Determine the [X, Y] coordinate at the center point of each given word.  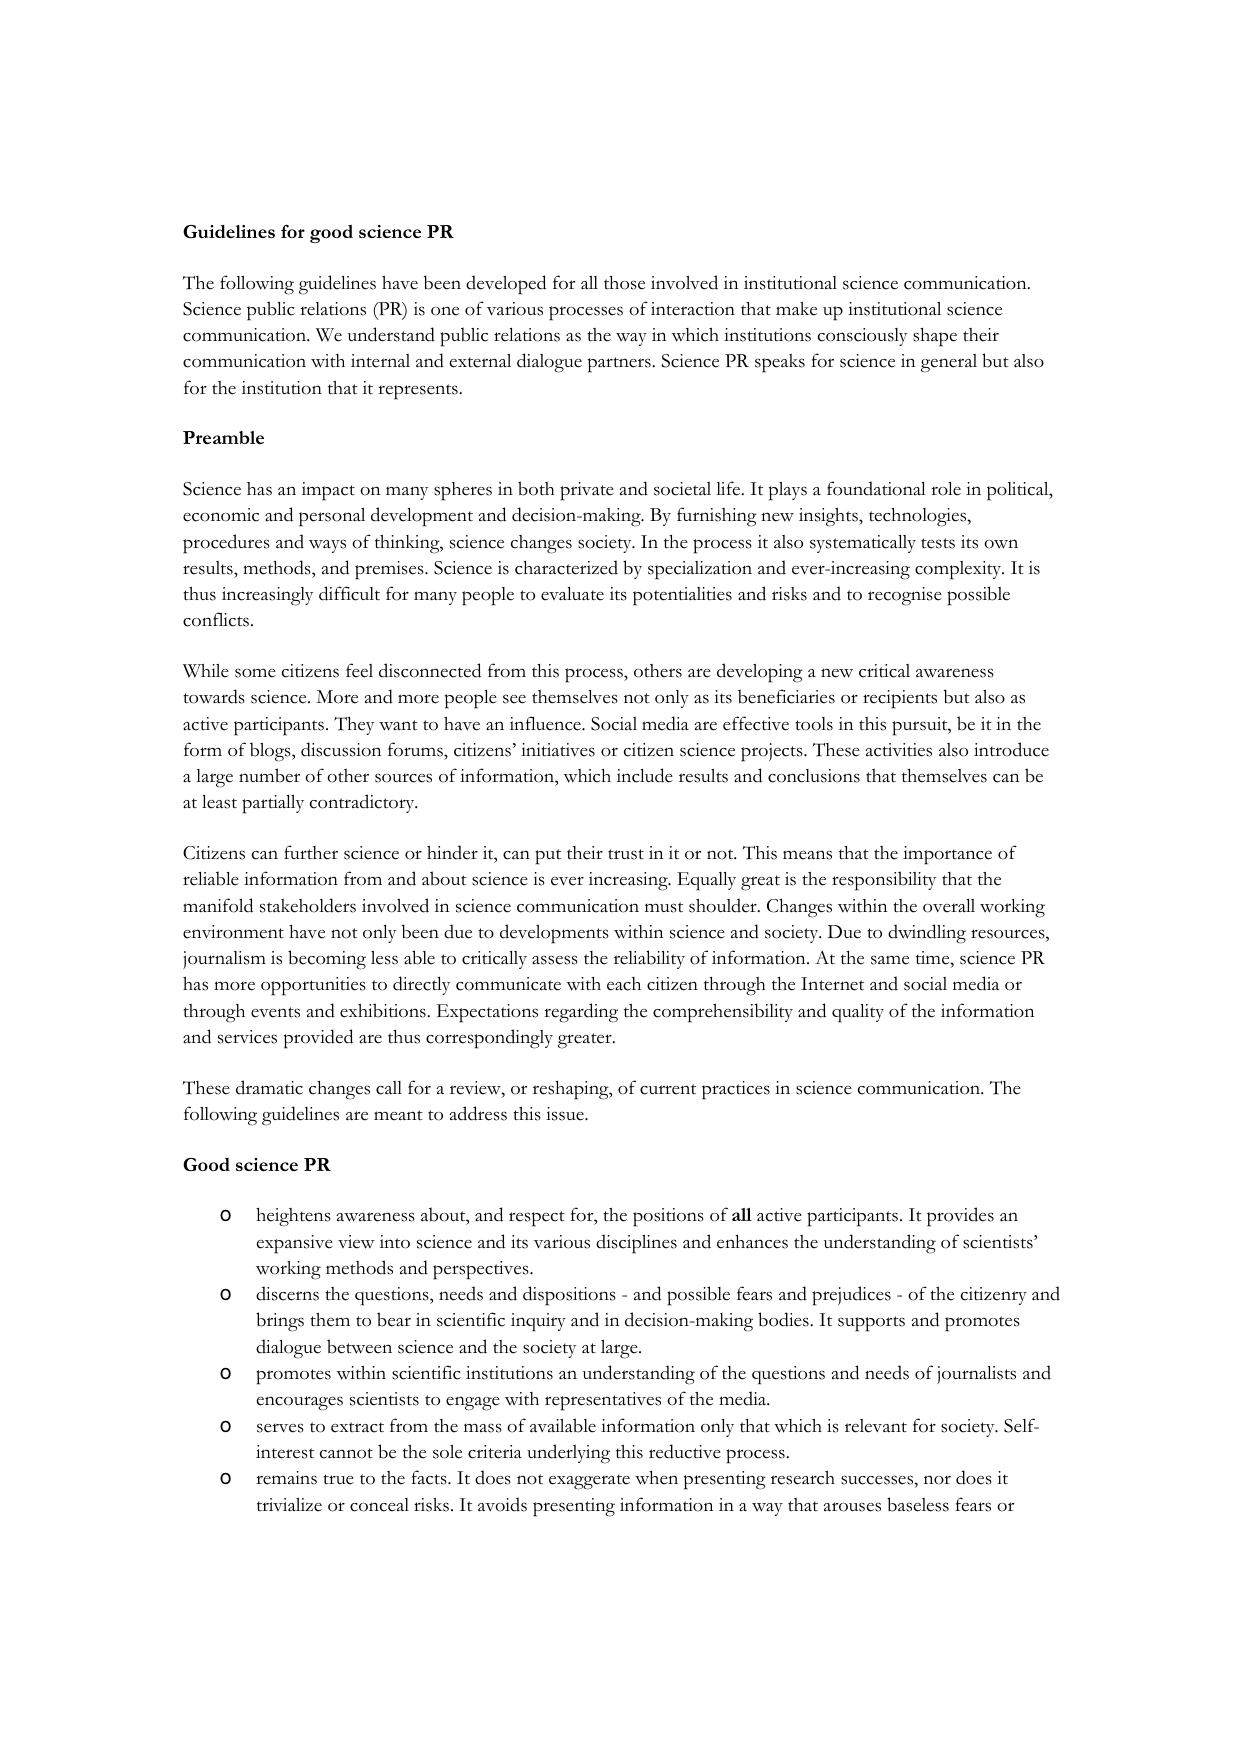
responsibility [884, 881]
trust [626, 854]
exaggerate [589, 1482]
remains [286, 1478]
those [624, 283]
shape [935, 337]
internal [380, 361]
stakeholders [308, 905]
